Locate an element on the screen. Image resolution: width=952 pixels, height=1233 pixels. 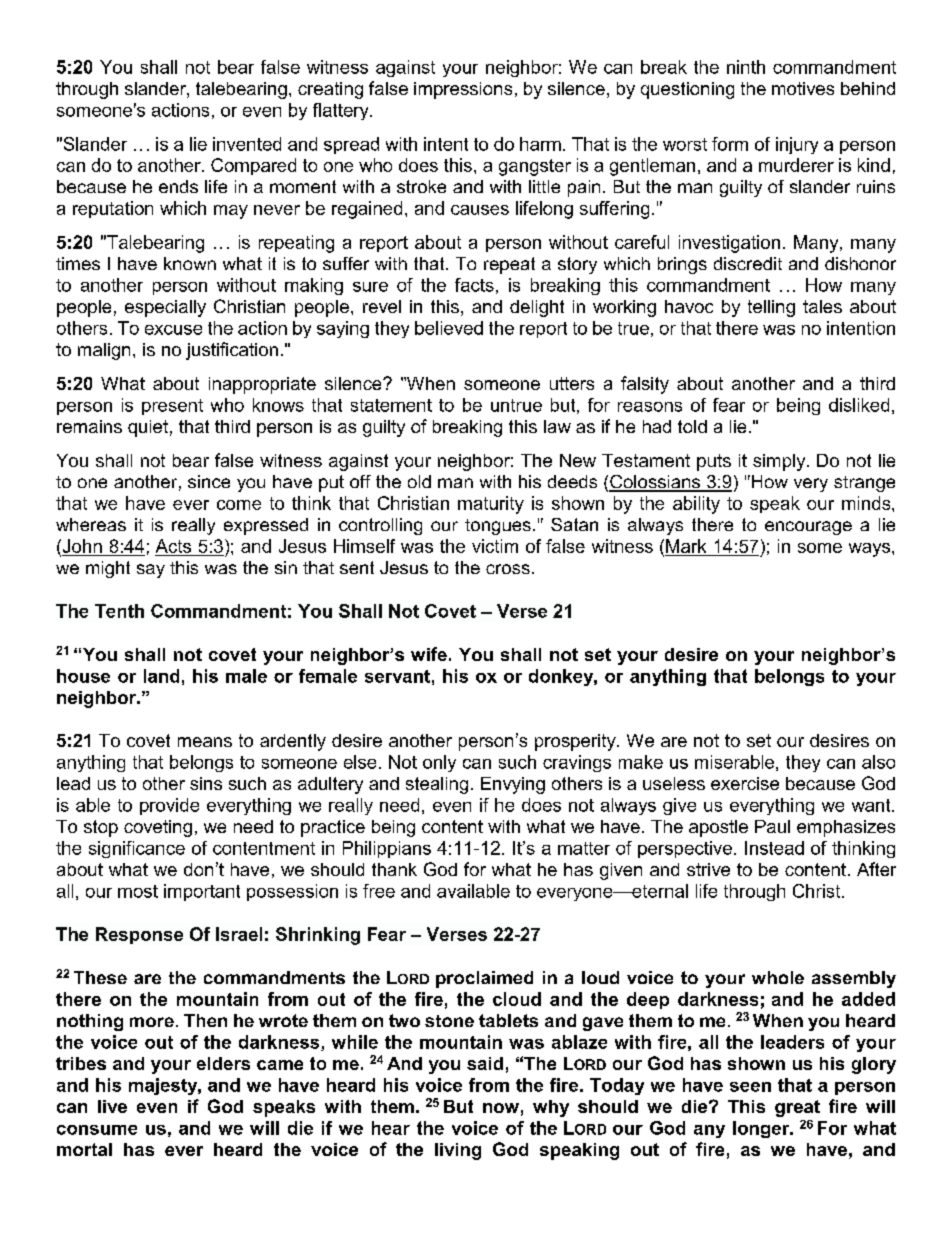
invented is located at coordinates (247, 144).
